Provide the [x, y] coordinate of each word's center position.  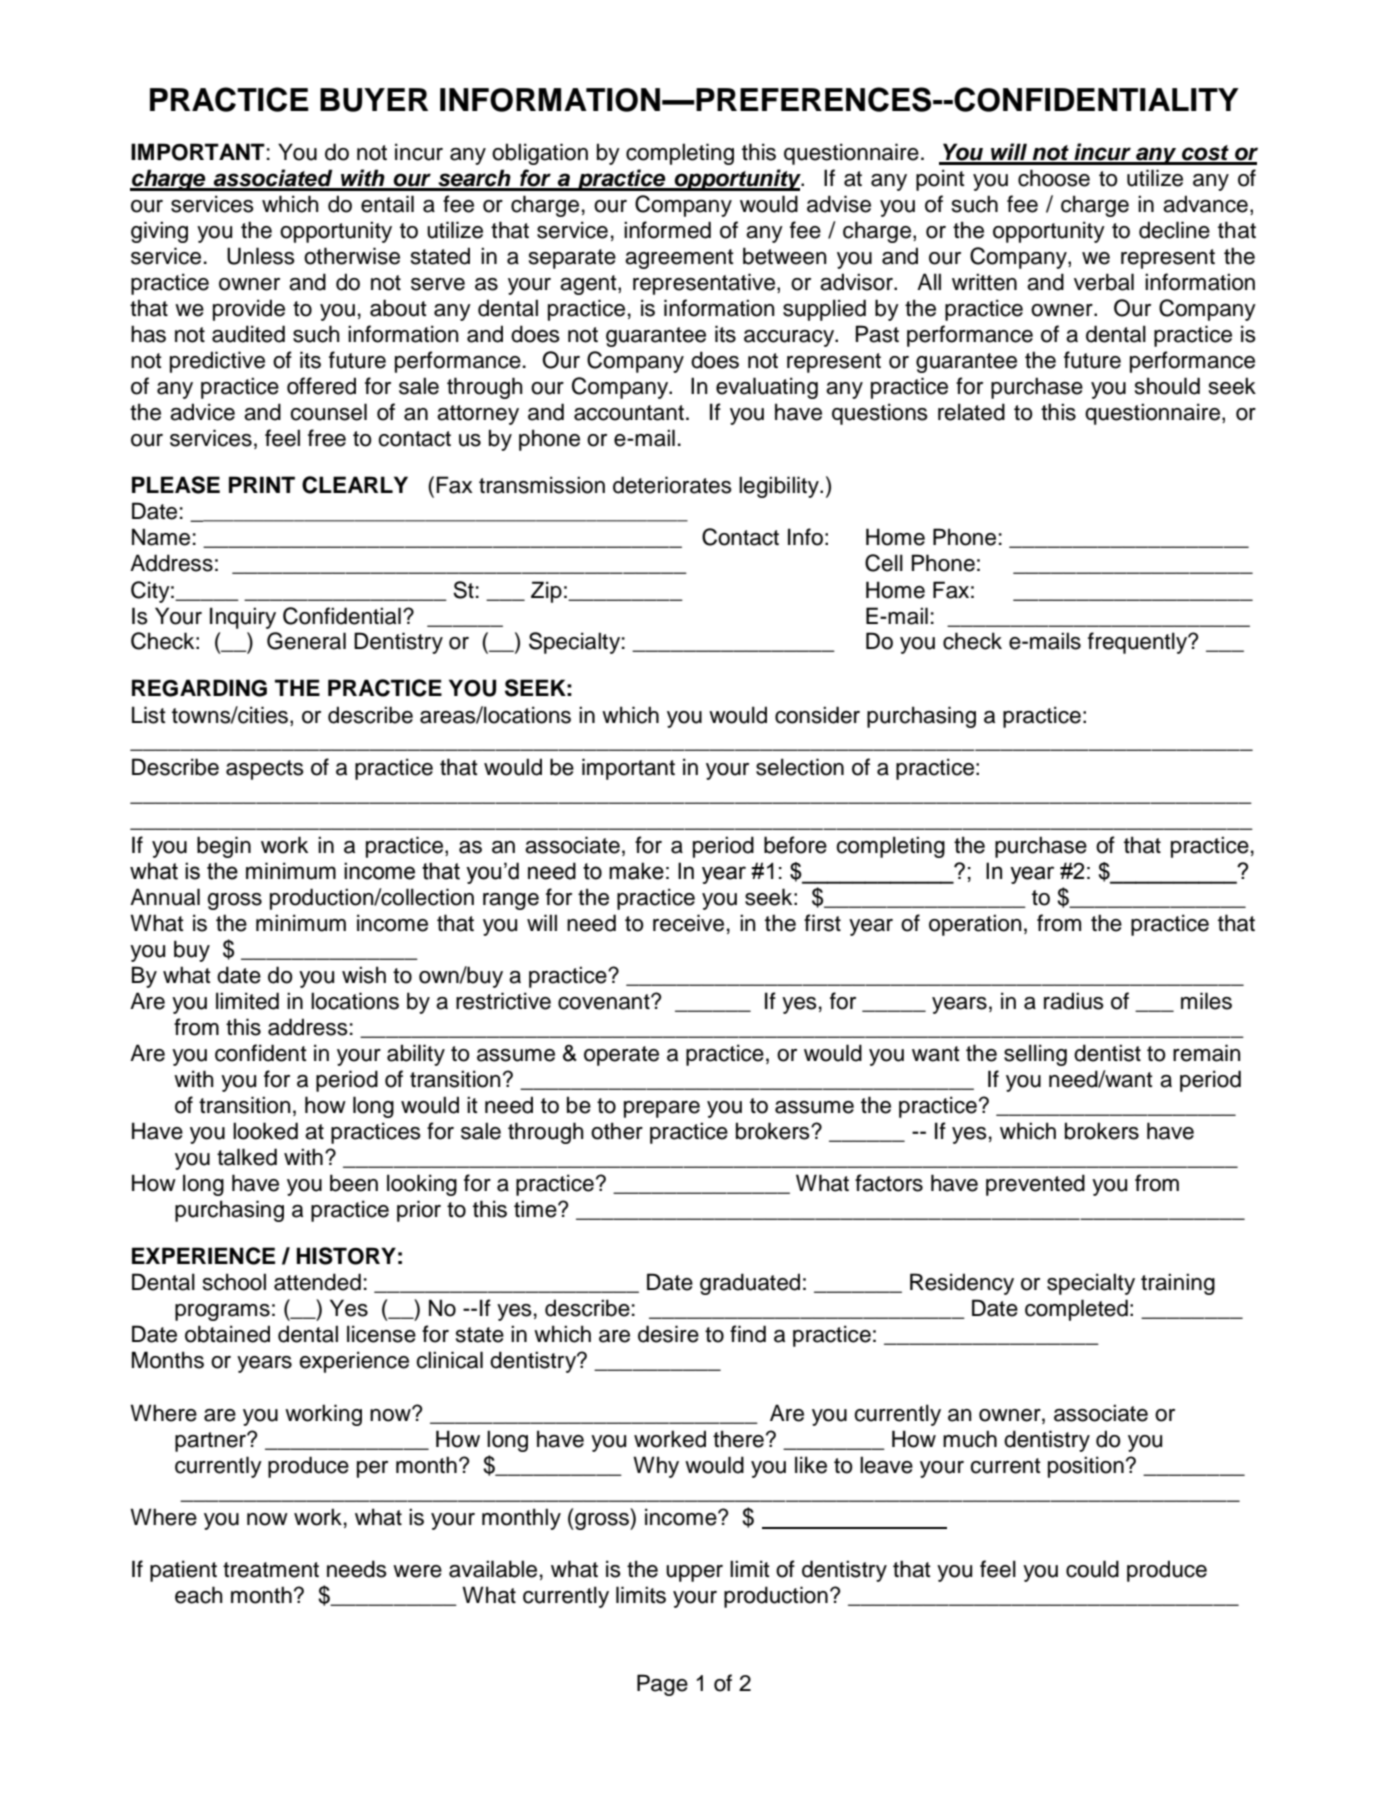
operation [975, 925]
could [1092, 1569]
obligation [540, 154]
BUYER [374, 100]
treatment [271, 1570]
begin [224, 847]
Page [662, 1685]
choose [1054, 178]
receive [688, 923]
